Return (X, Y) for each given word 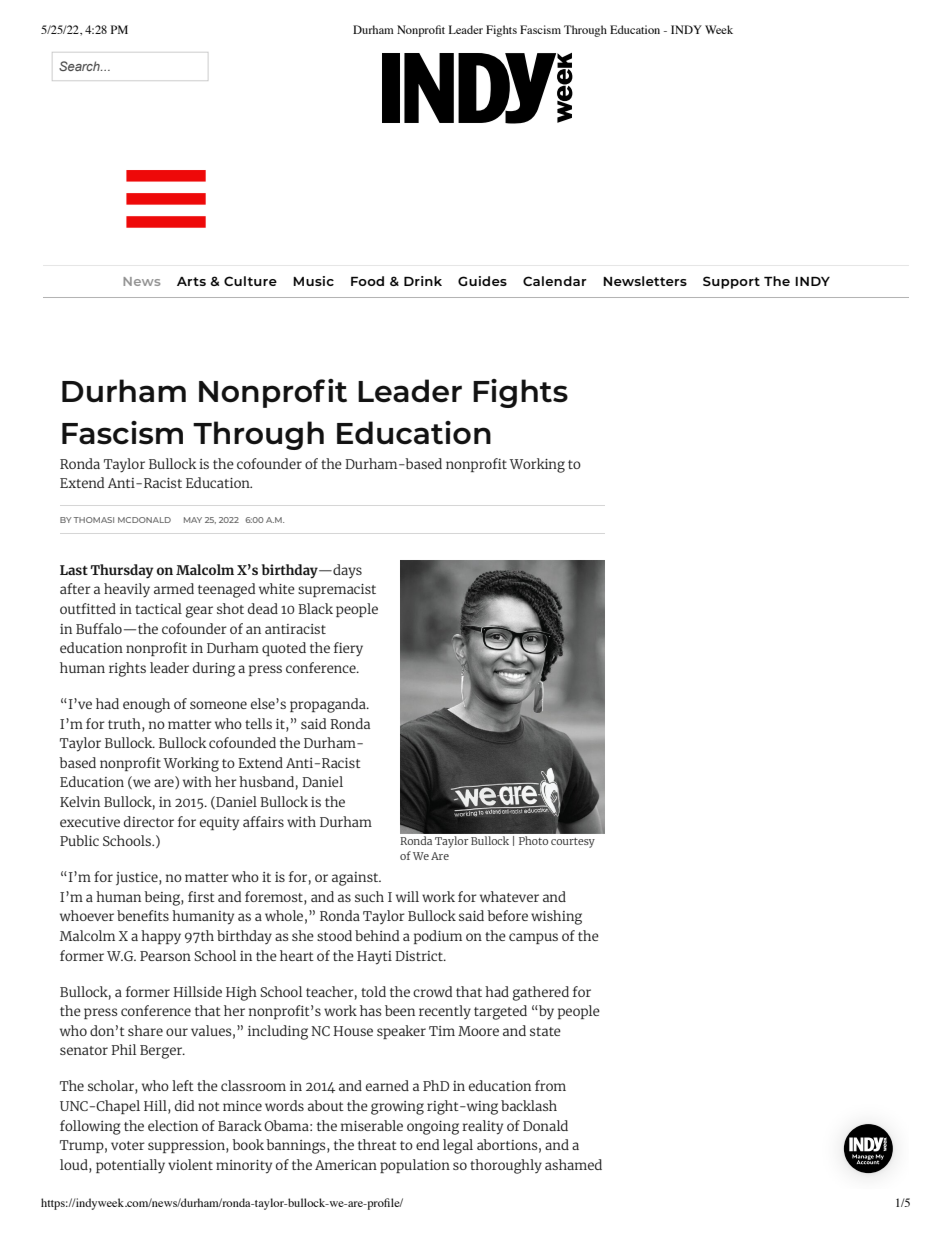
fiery (348, 649)
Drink (423, 281)
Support (731, 282)
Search (80, 66)
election (173, 1125)
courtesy (573, 843)
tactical (158, 608)
